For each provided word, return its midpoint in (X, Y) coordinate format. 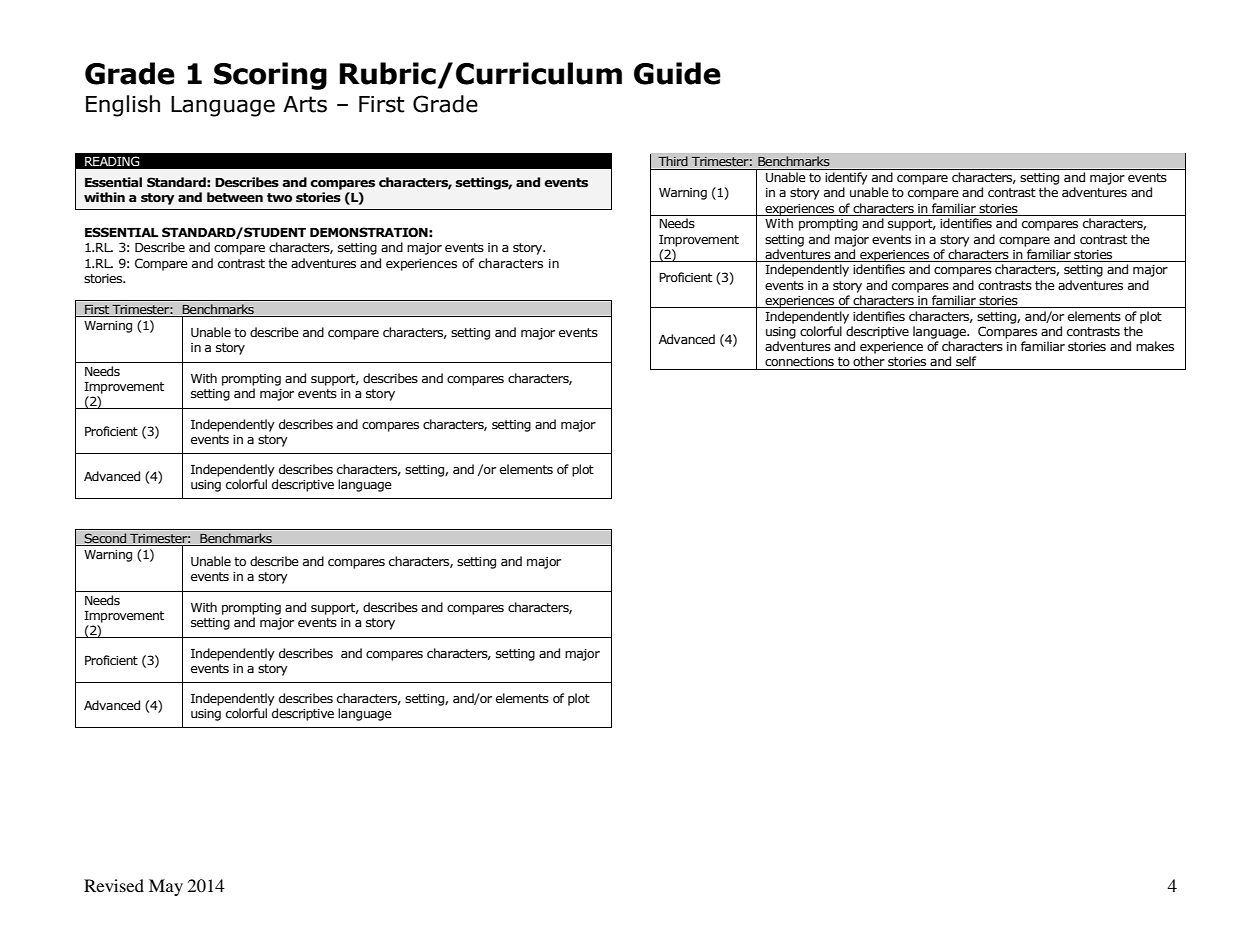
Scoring (270, 76)
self (966, 361)
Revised (114, 885)
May (166, 887)
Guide (677, 73)
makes (1155, 346)
